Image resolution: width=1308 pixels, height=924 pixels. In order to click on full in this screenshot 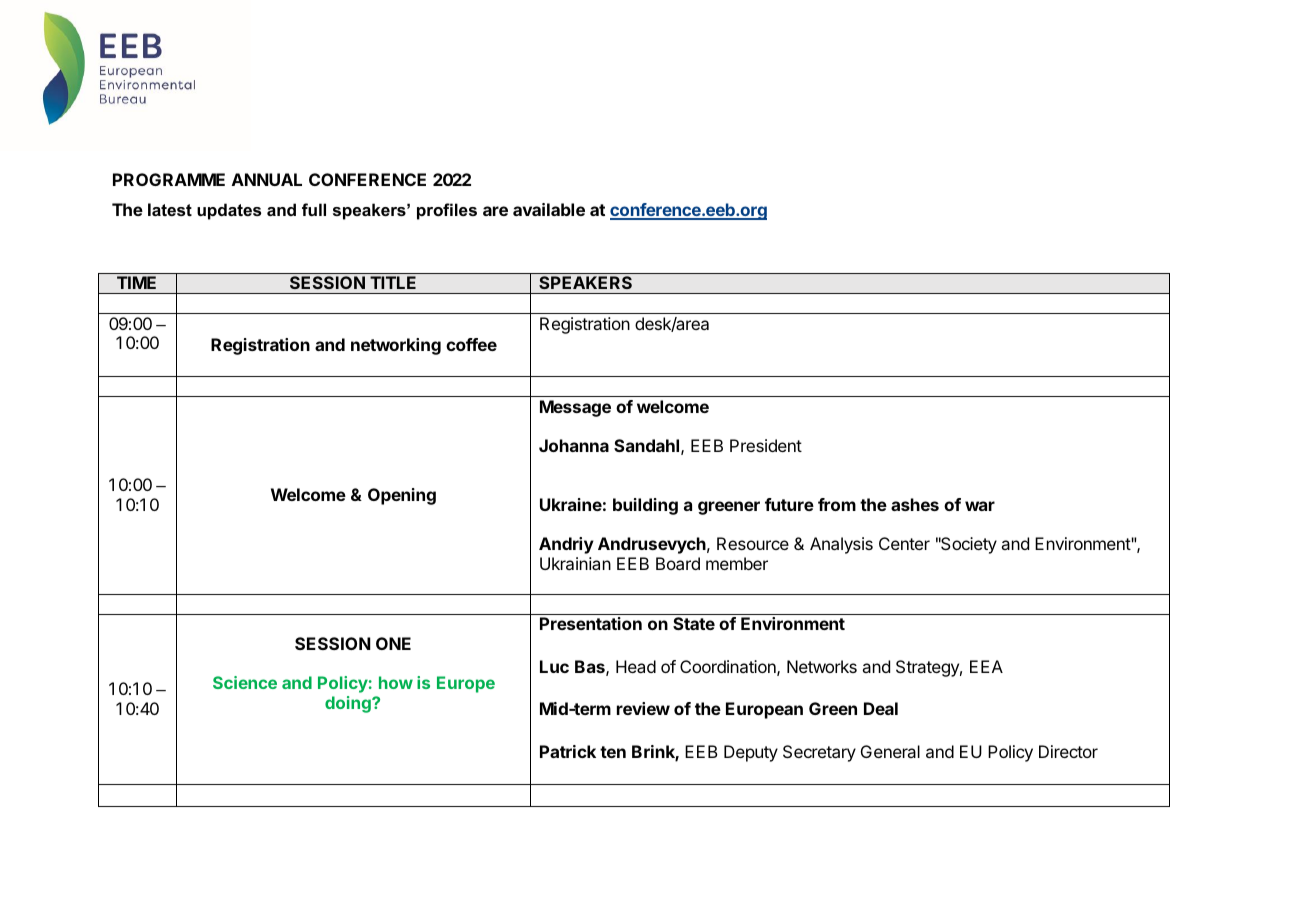, I will do `click(314, 209)`.
